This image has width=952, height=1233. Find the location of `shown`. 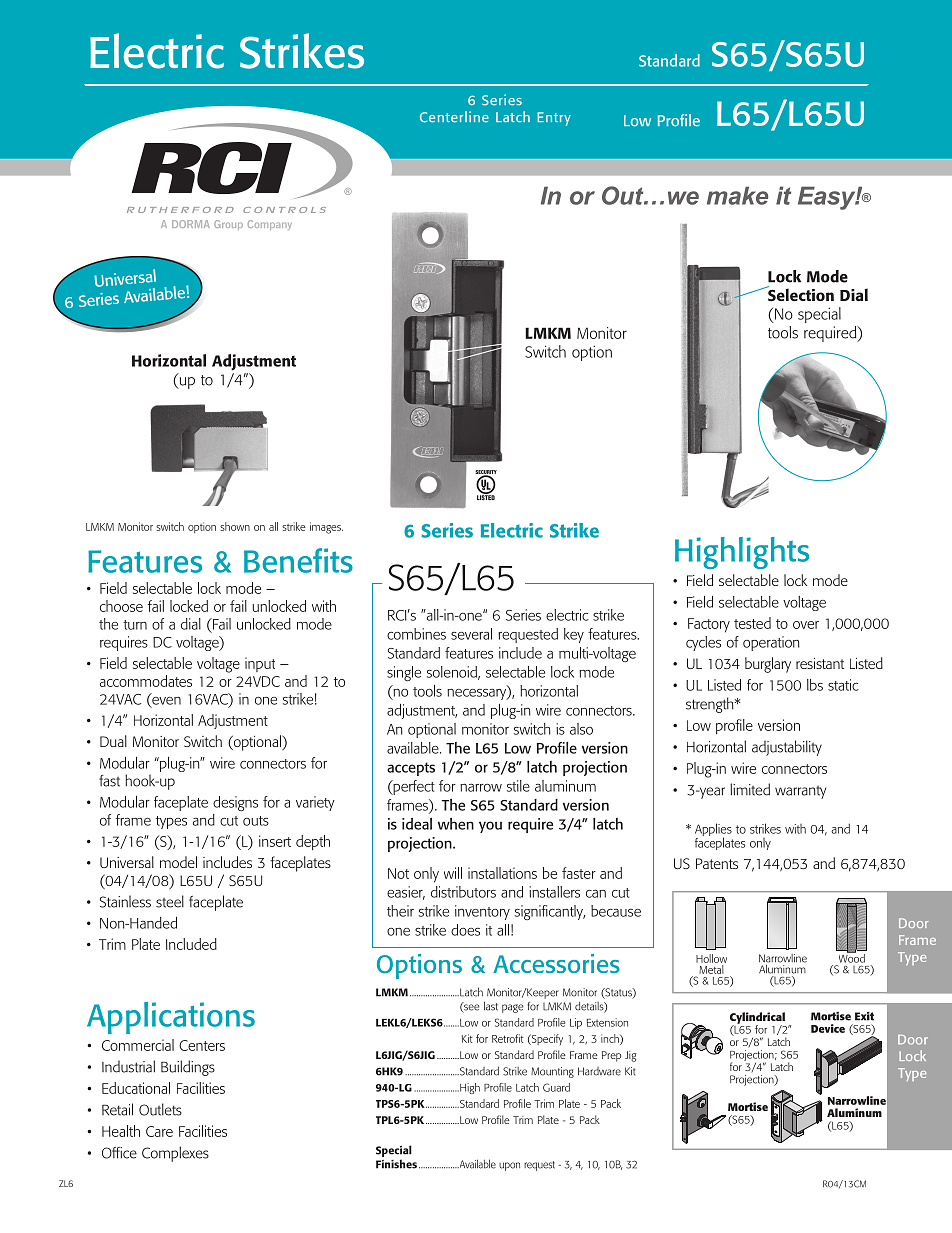

shown is located at coordinates (235, 526).
